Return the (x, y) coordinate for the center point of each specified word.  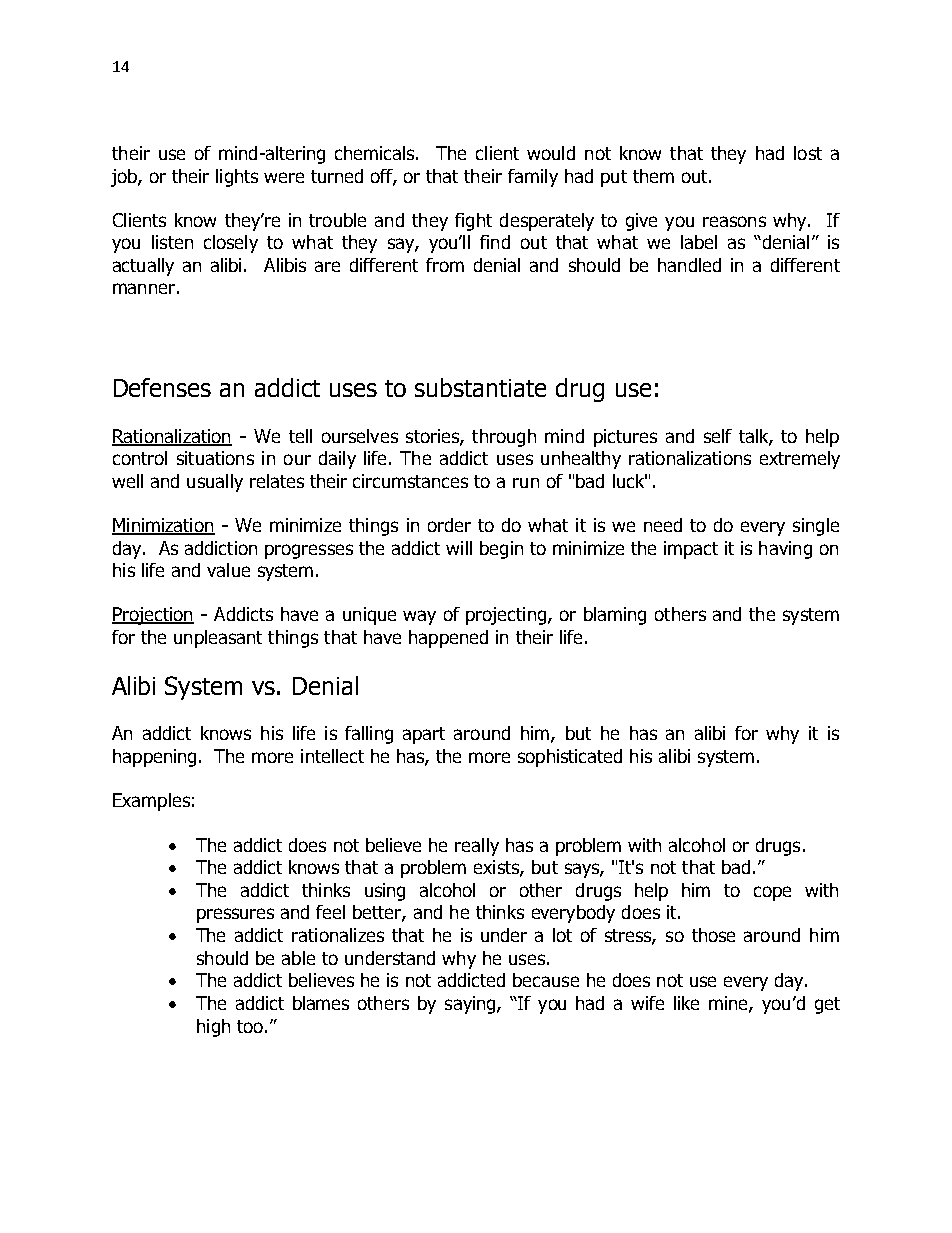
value (228, 570)
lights (237, 178)
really (477, 847)
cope (772, 893)
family (533, 178)
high (213, 1028)
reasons (734, 221)
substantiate (480, 387)
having (785, 550)
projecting (507, 616)
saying (471, 1005)
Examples (151, 802)
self (718, 436)
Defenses (162, 387)
